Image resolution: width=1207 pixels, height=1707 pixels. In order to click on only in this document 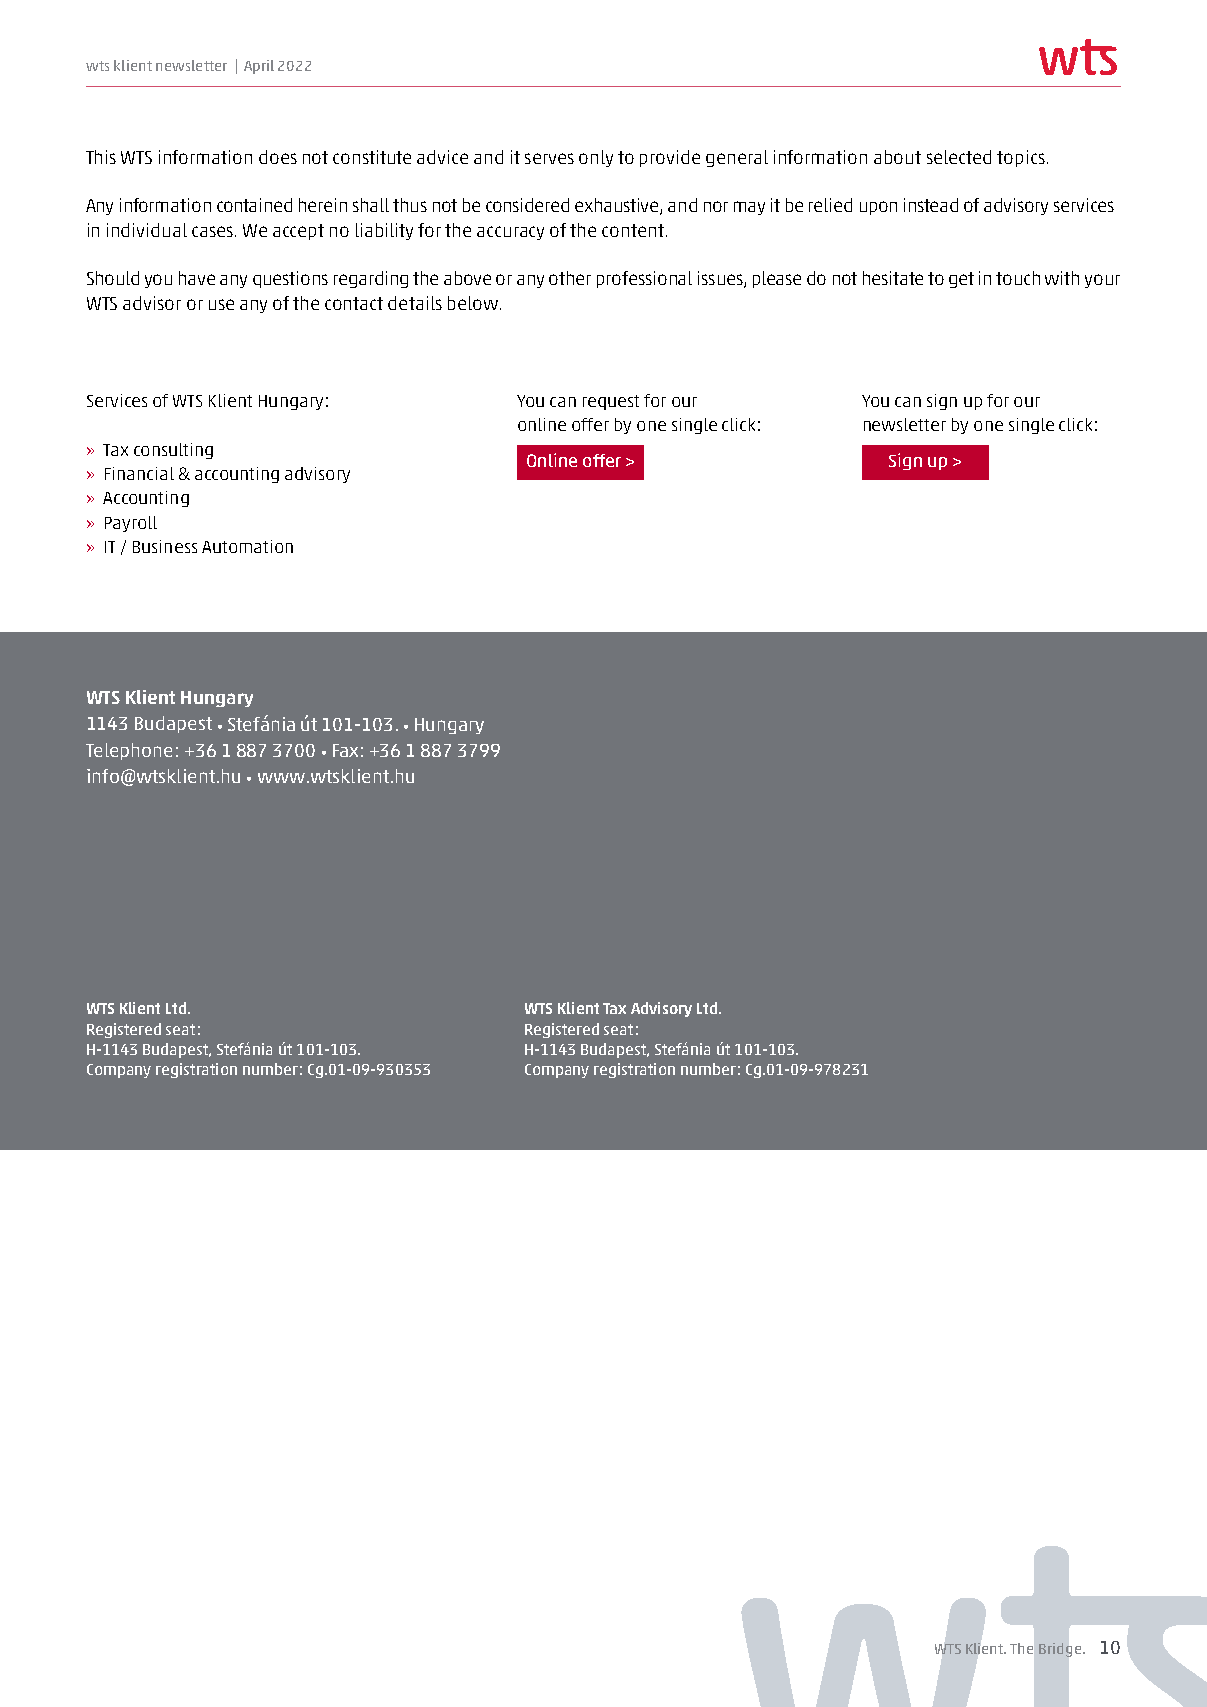, I will do `click(596, 158)`.
